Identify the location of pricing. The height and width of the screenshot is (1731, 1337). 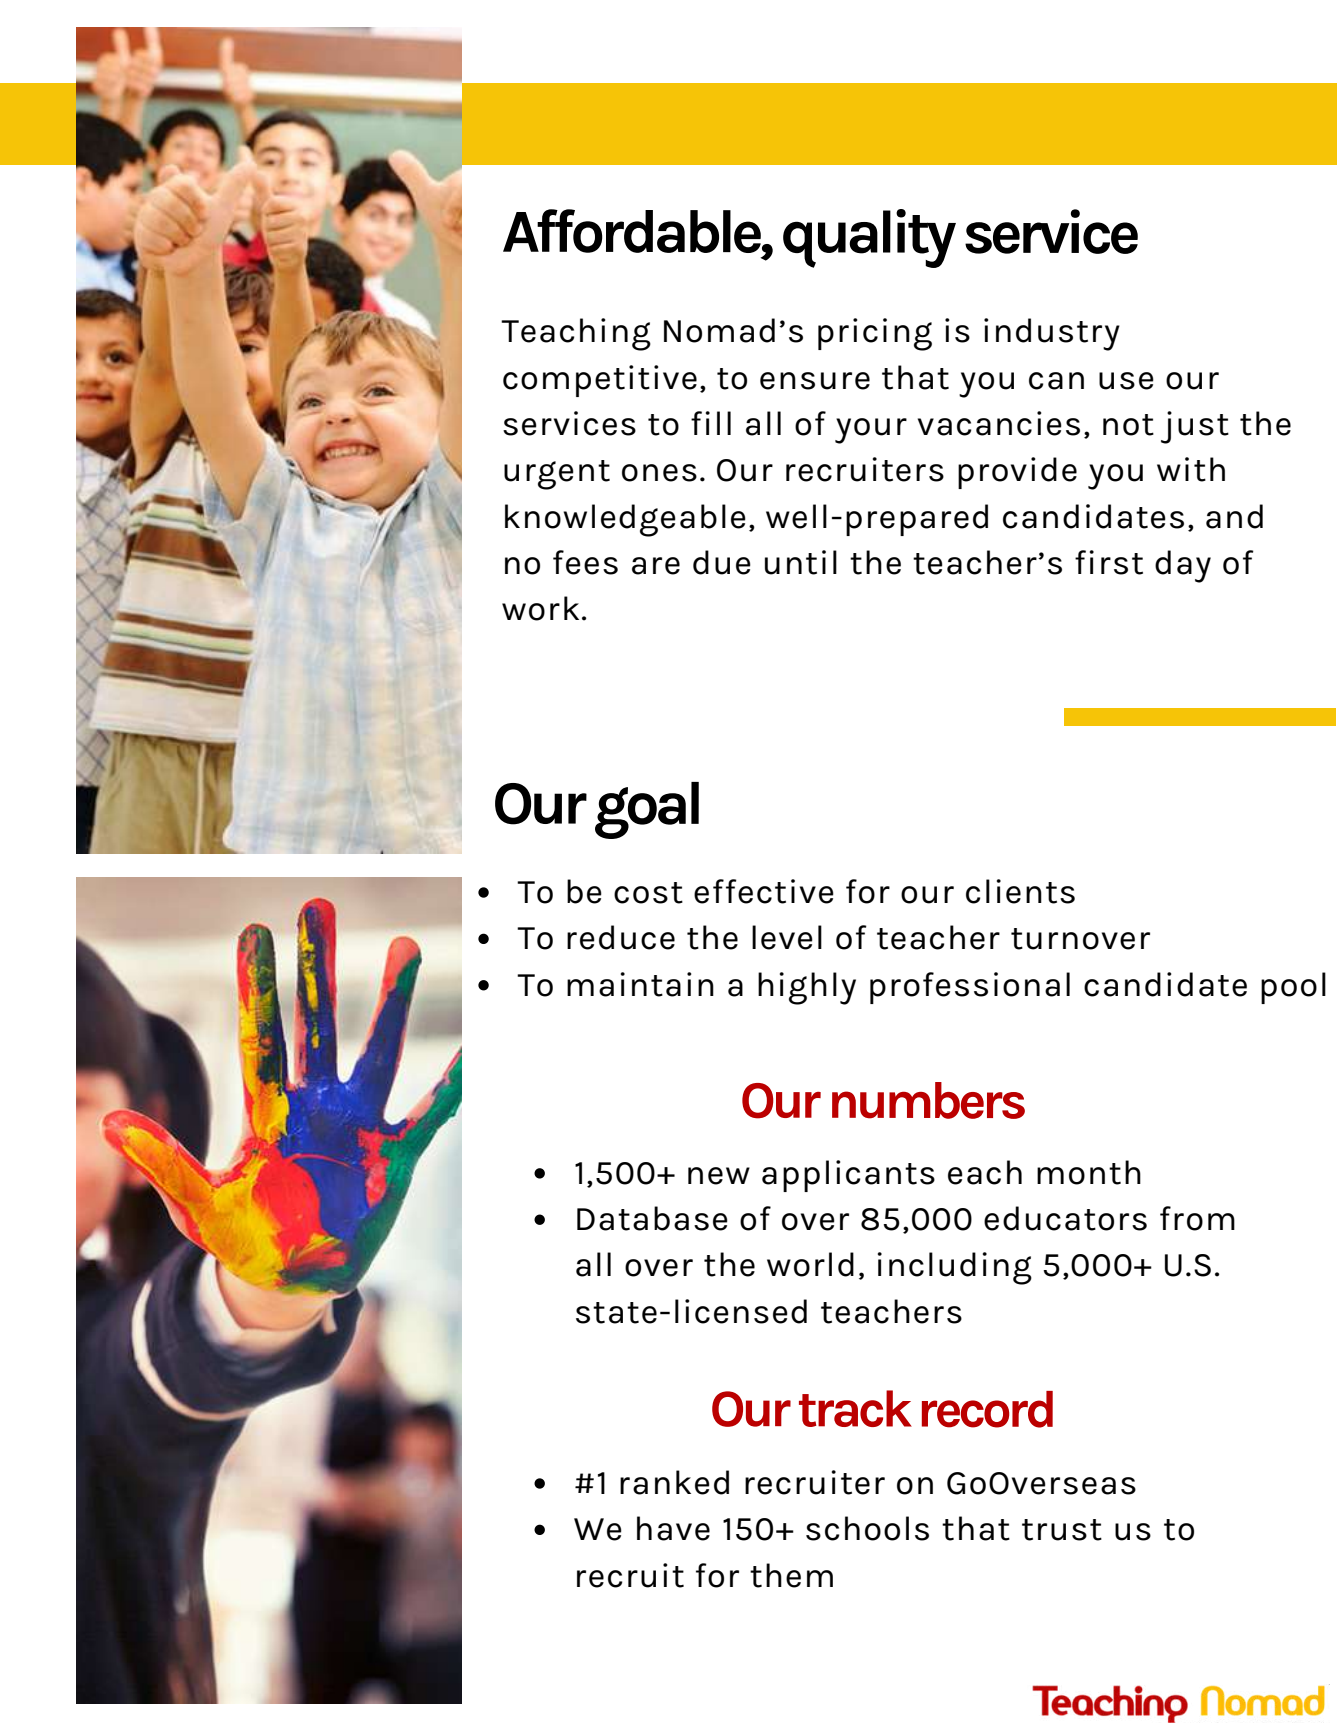
(875, 334).
